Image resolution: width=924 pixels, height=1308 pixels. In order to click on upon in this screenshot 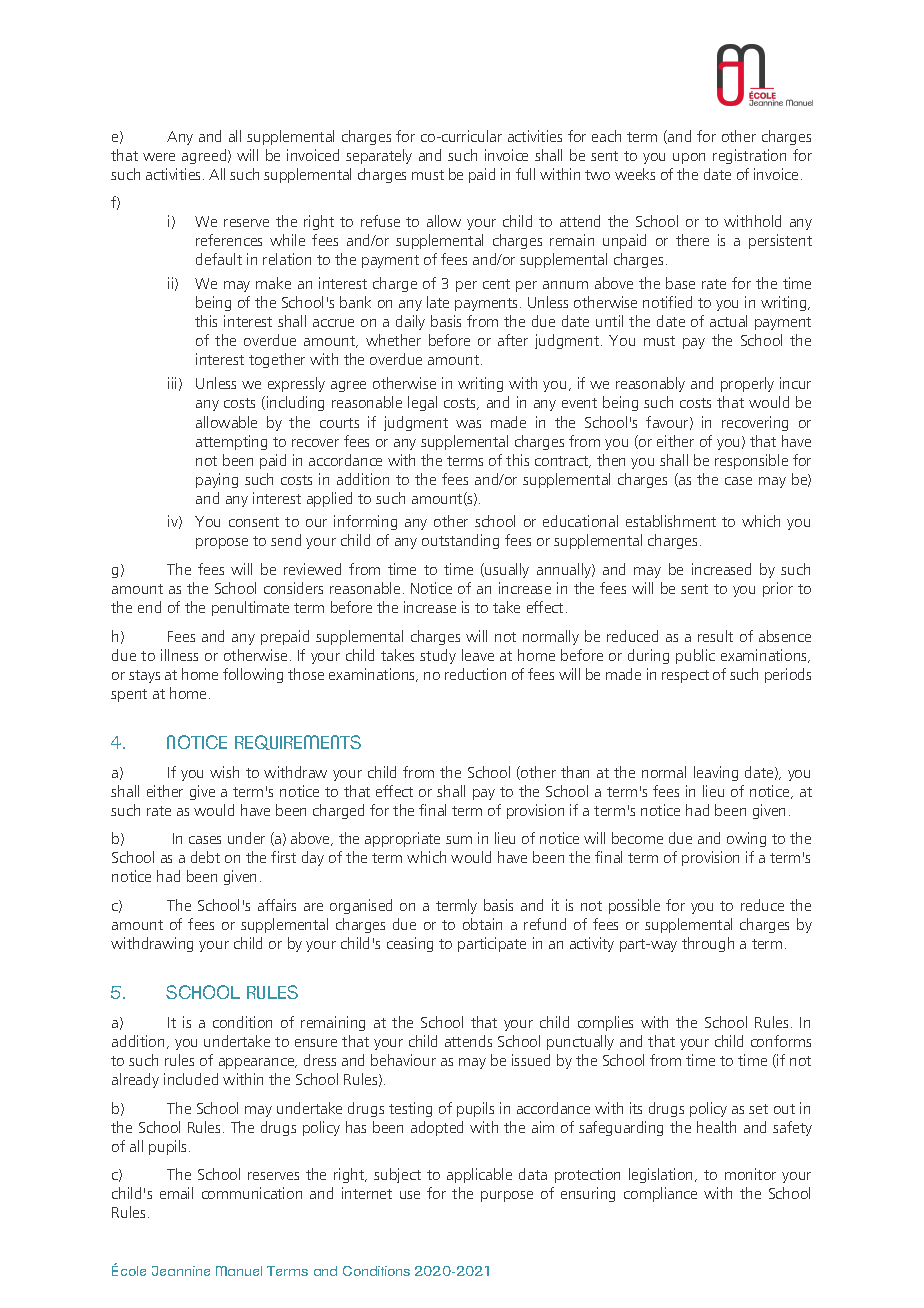, I will do `click(689, 158)`.
